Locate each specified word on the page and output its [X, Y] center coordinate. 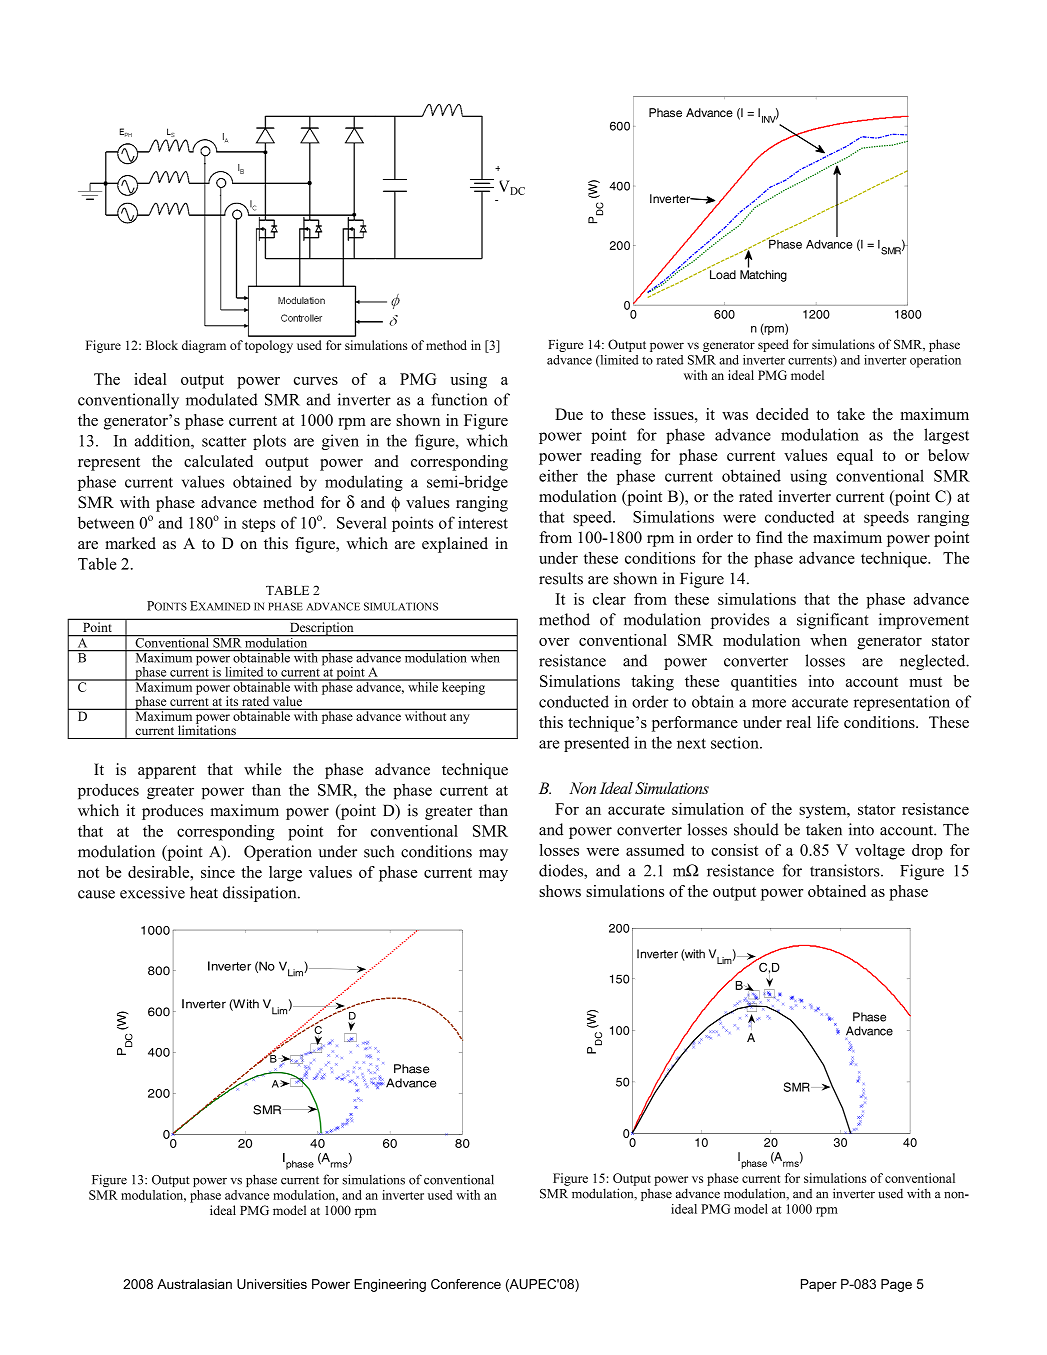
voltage [880, 852]
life [828, 722]
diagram [204, 346]
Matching [763, 276]
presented [596, 744]
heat [204, 892]
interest [483, 522]
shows [560, 891]
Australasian [194, 1284]
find [769, 537]
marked [130, 543]
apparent [167, 772]
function [460, 399]
